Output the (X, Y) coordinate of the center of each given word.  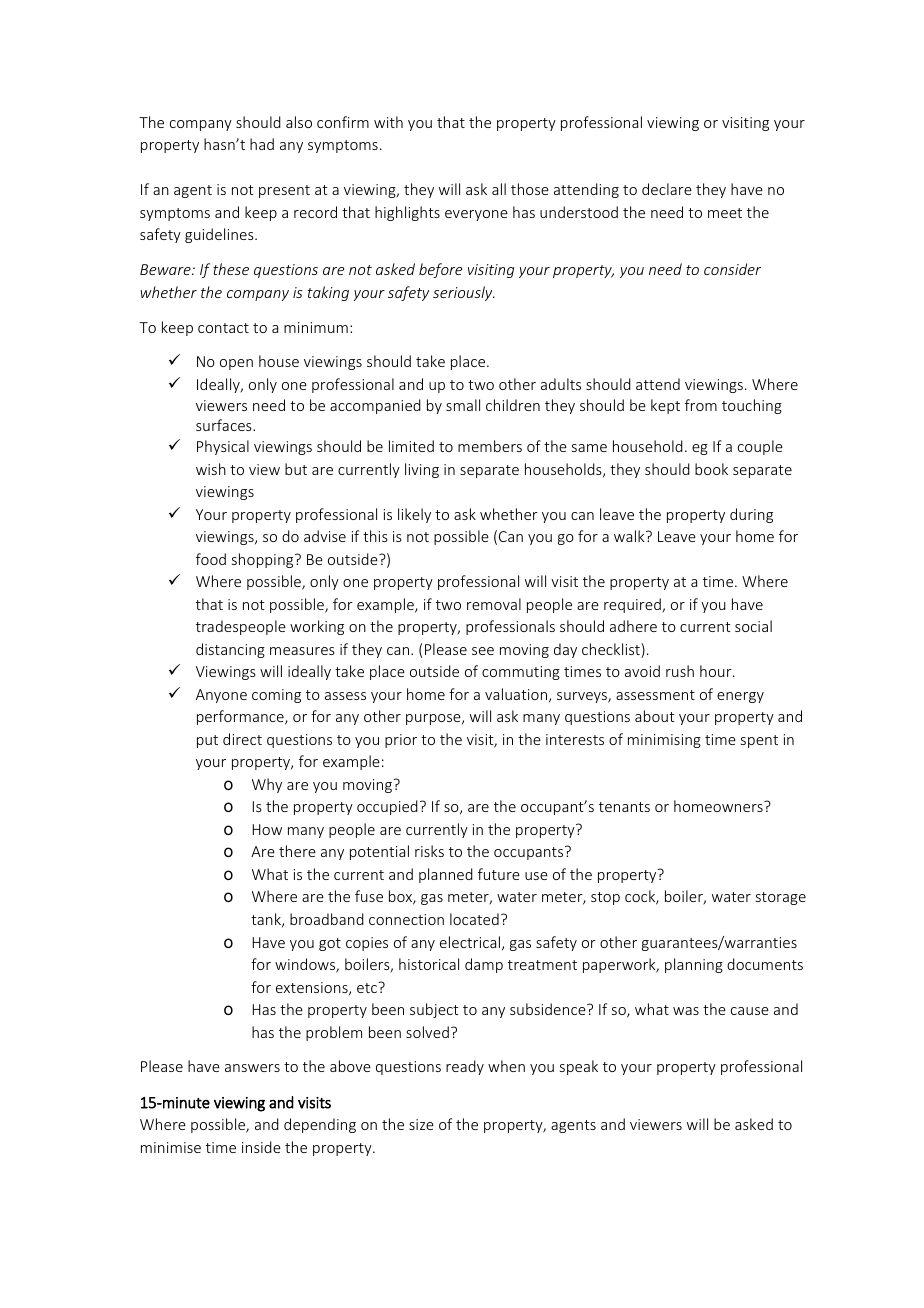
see (483, 651)
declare (667, 189)
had (262, 144)
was (686, 1011)
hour (717, 671)
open (236, 364)
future (499, 874)
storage (781, 898)
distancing (230, 650)
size (421, 1124)
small (463, 405)
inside (261, 1147)
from (701, 405)
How (267, 829)
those (530, 189)
